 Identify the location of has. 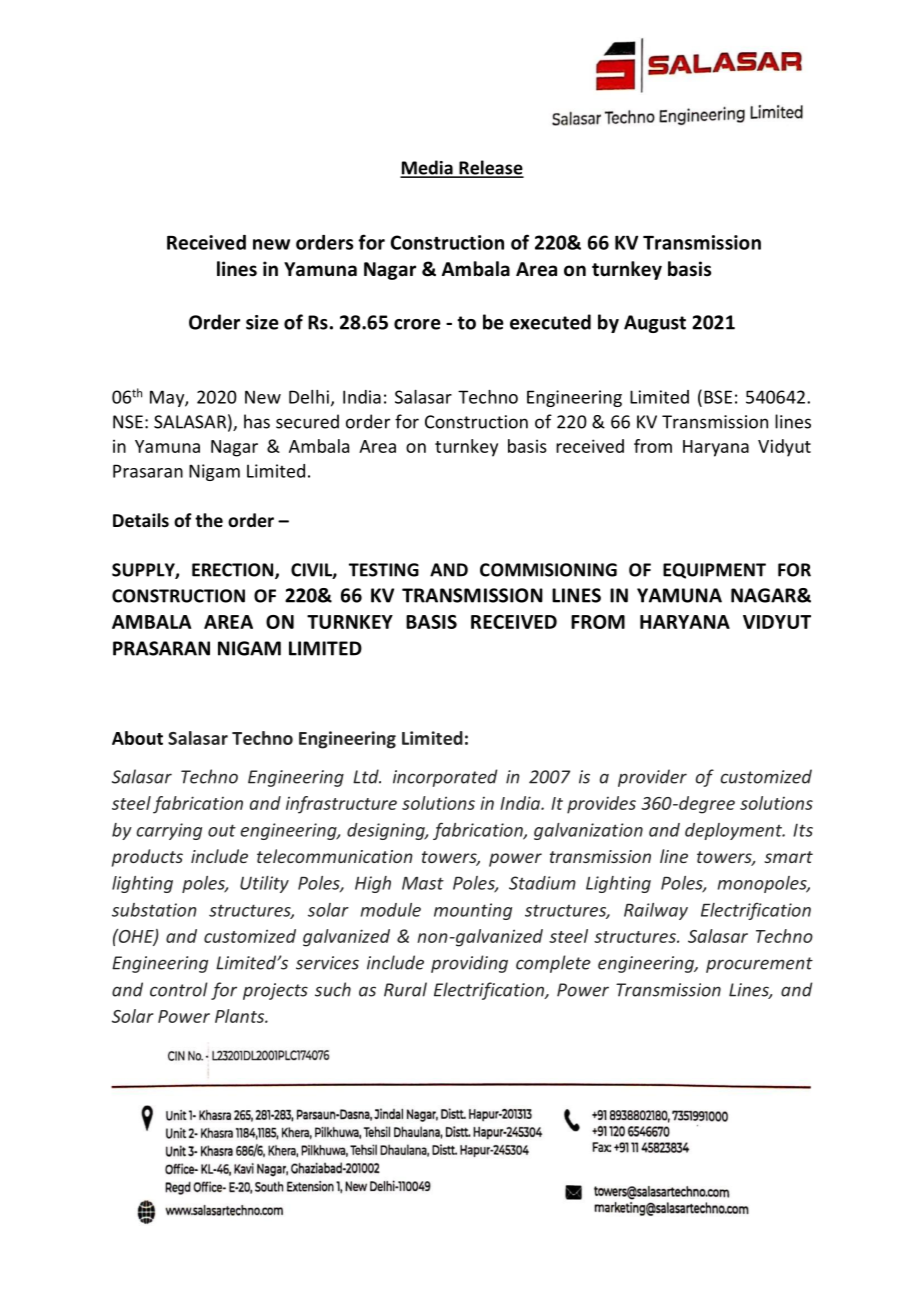
(257, 421).
